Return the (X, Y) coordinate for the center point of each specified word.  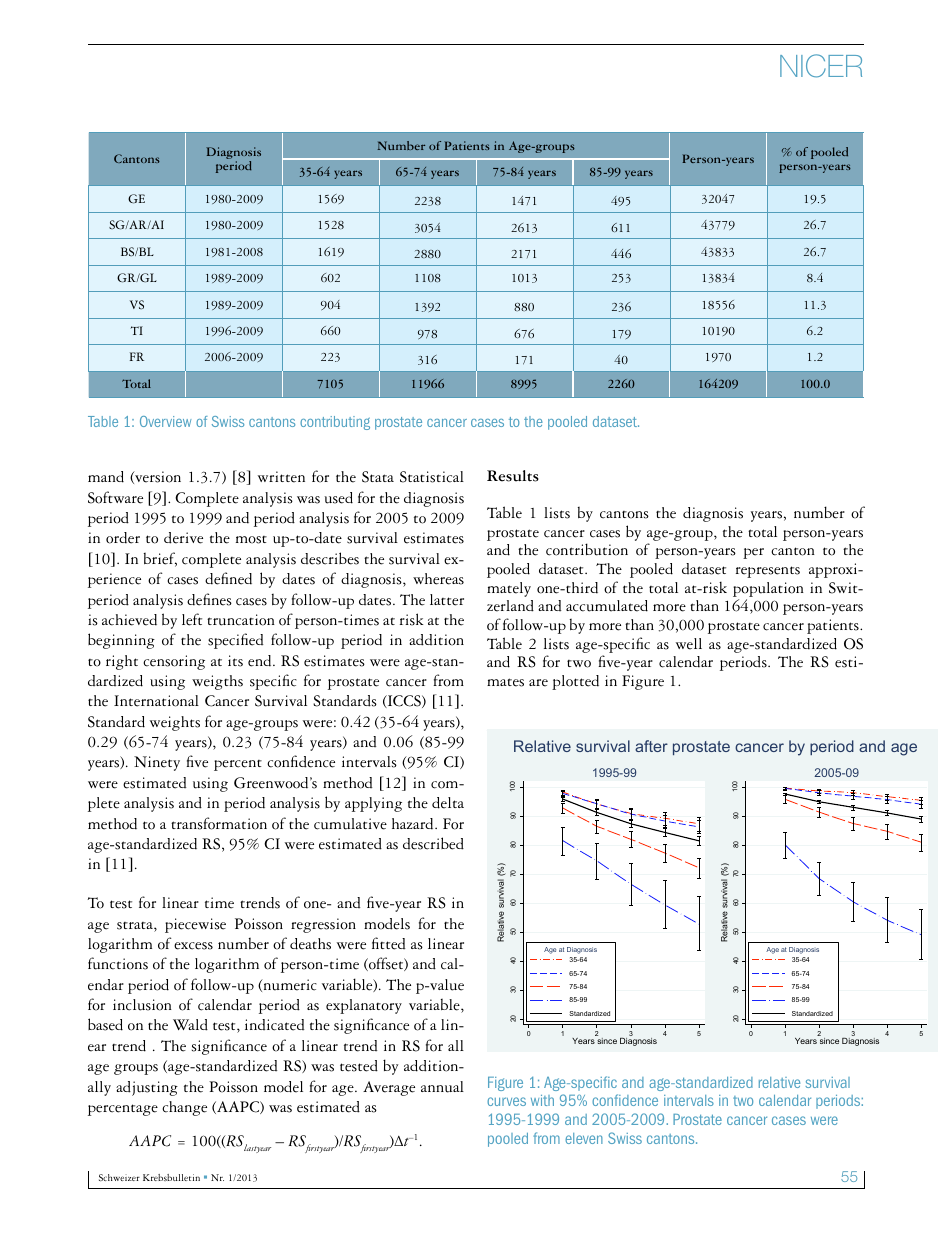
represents (768, 572)
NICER (821, 66)
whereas (438, 579)
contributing (335, 423)
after (651, 746)
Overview (165, 421)
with (542, 1100)
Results (513, 476)
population (768, 589)
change (184, 1108)
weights (175, 723)
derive (183, 538)
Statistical (432, 477)
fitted (388, 943)
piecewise (195, 925)
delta (448, 803)
